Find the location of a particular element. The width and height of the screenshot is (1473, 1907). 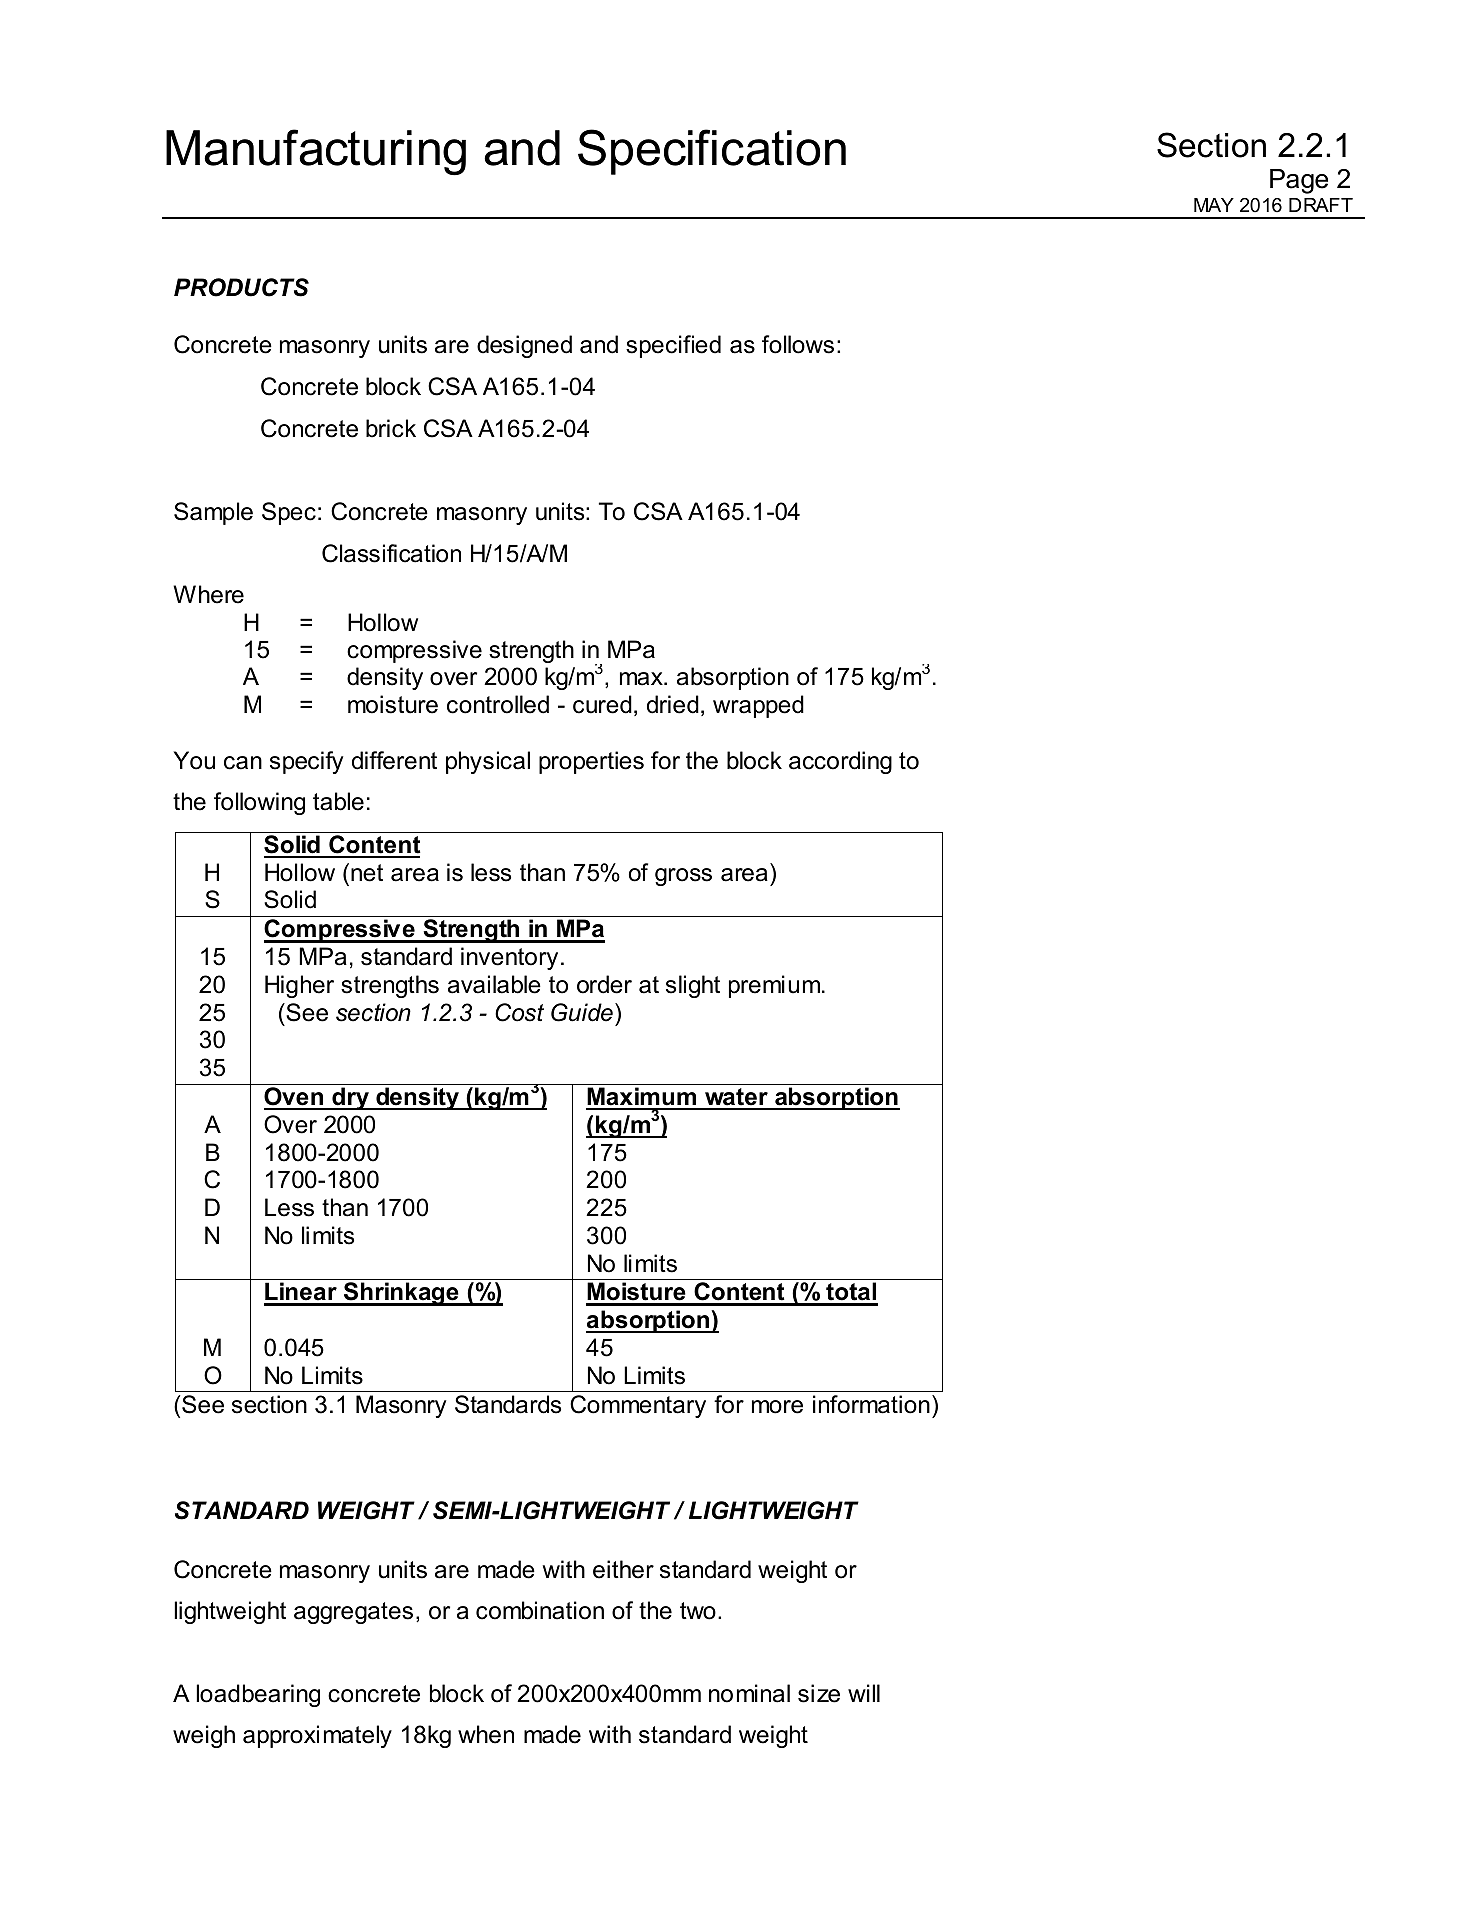

approximately is located at coordinates (317, 1736).
